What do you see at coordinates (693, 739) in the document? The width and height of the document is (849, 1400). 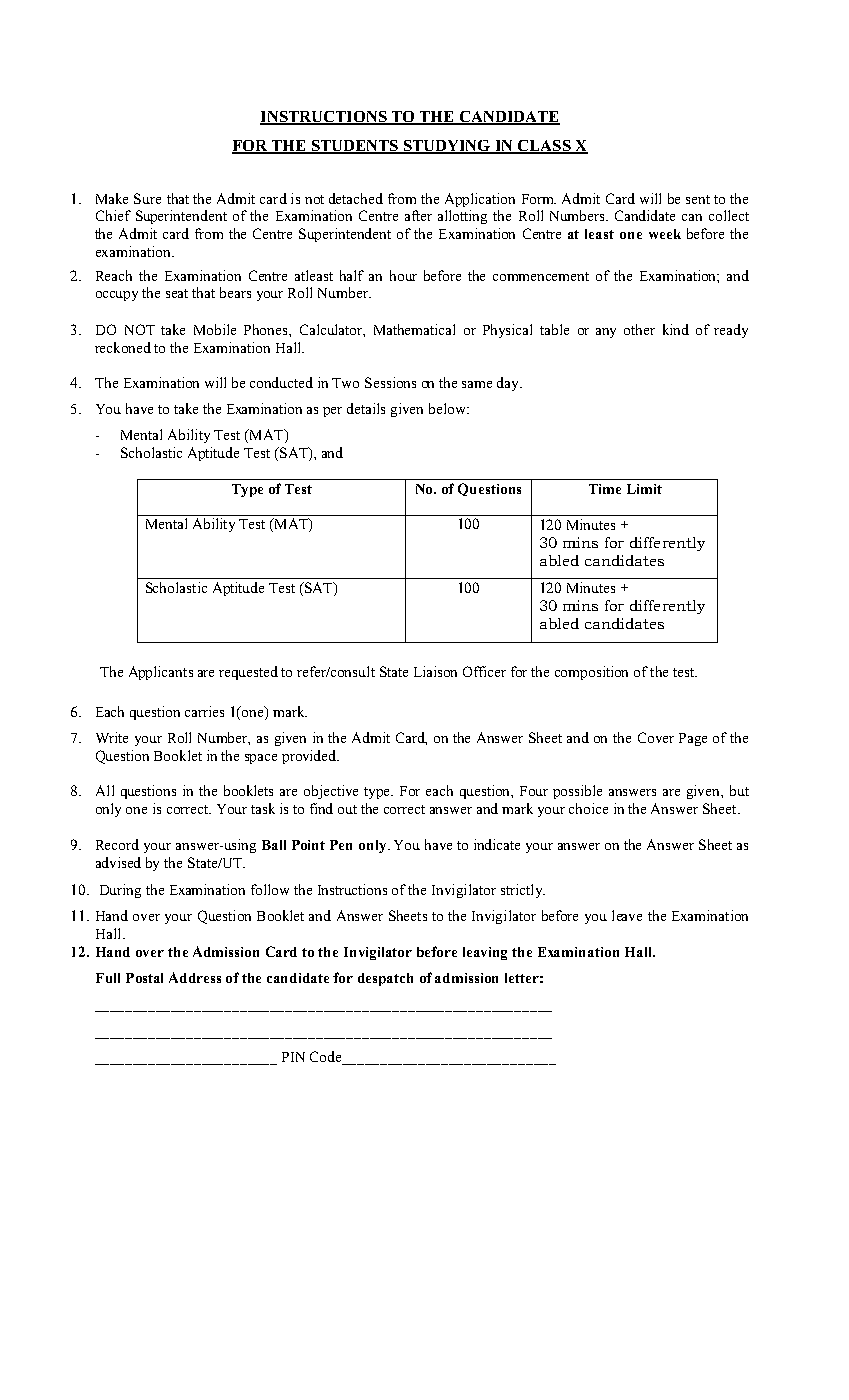 I see `Page` at bounding box center [693, 739].
